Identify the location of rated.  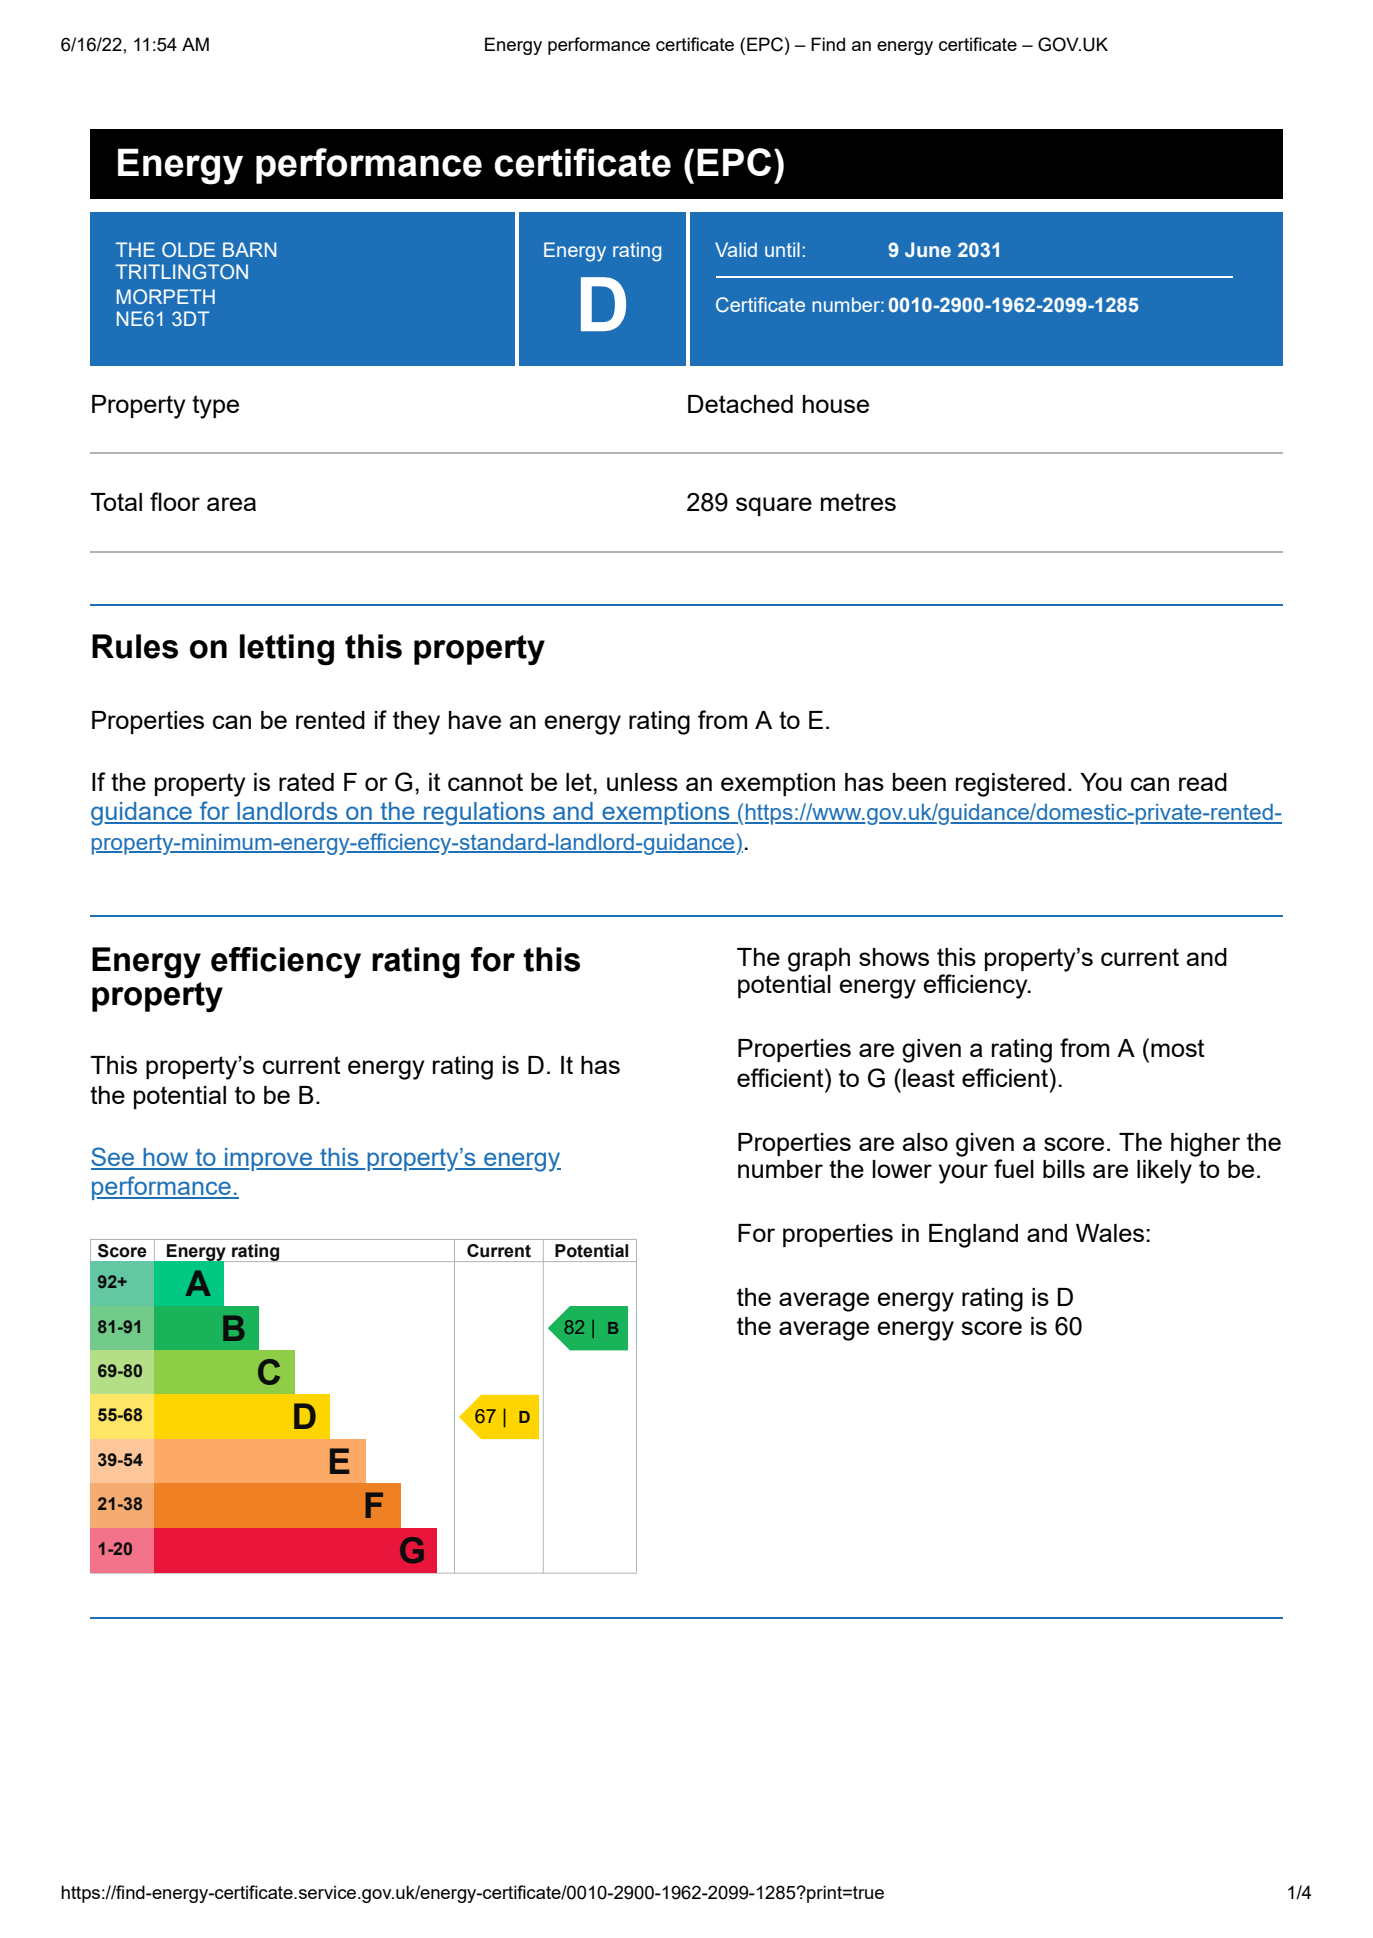
(306, 782).
